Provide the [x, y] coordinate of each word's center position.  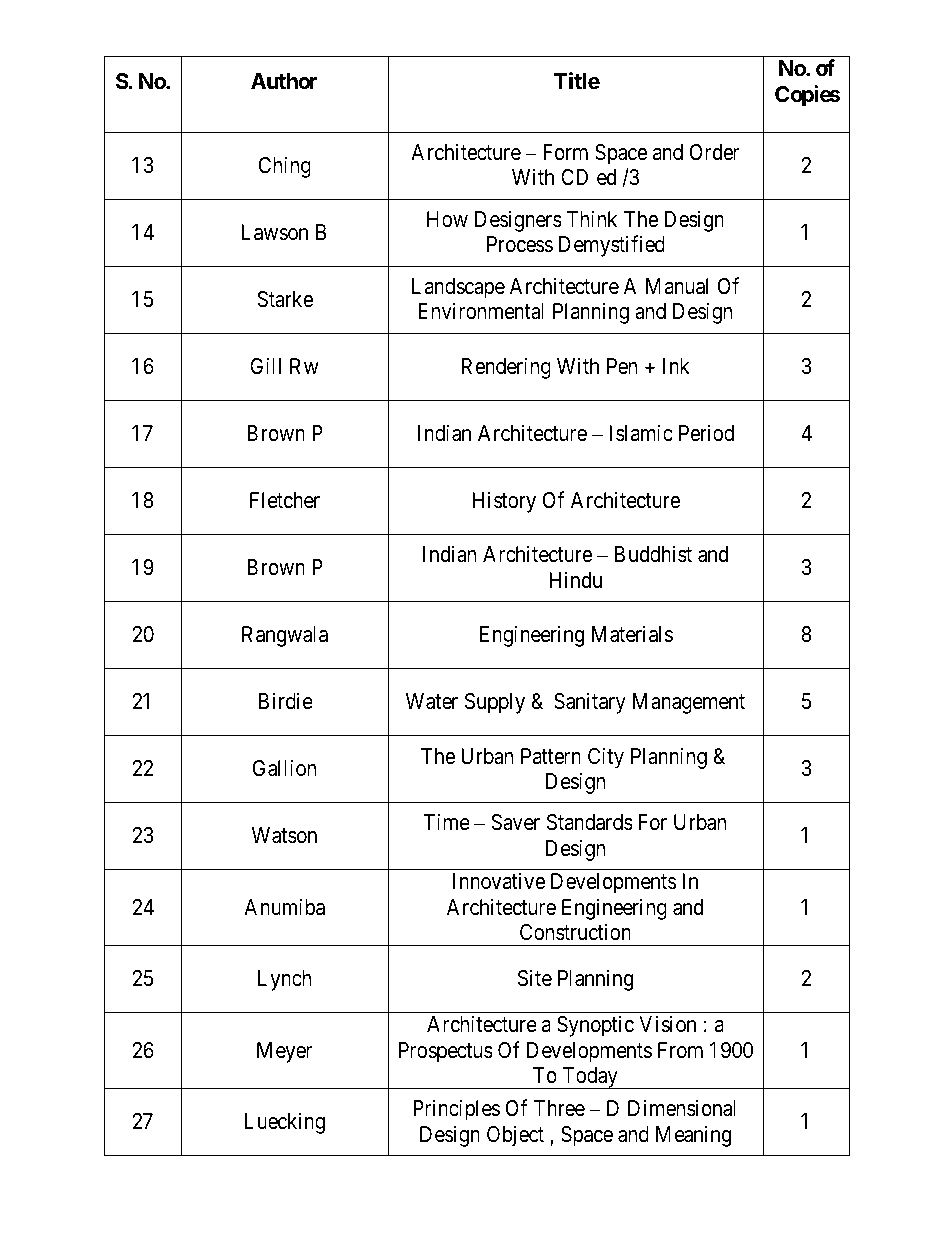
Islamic [641, 433]
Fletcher [285, 500]
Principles [456, 1110]
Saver [515, 822]
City [606, 758]
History [504, 502]
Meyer [284, 1052]
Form [565, 152]
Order [714, 152]
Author [284, 81]
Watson [284, 835]
